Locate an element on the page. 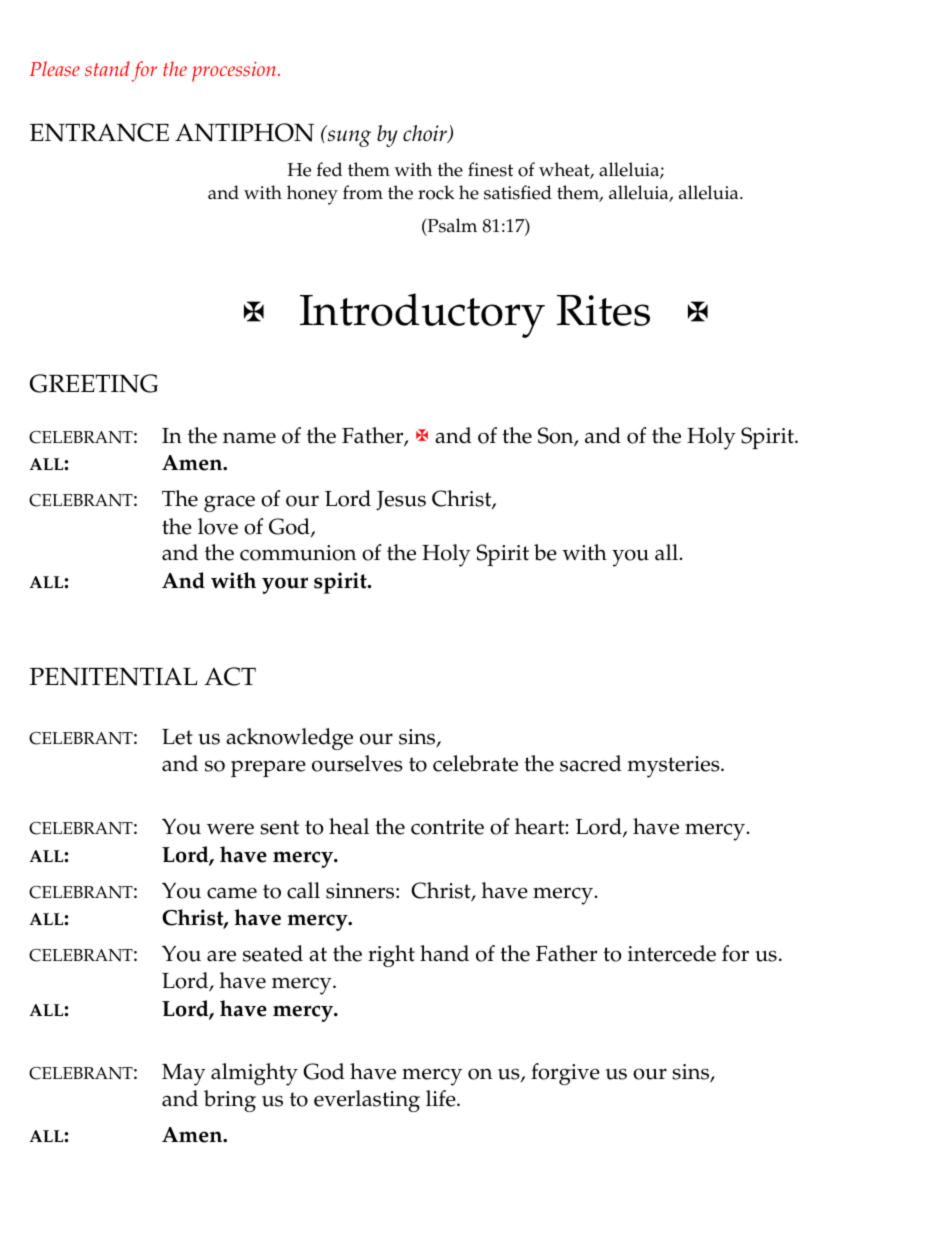  finest is located at coordinates (490, 169).
